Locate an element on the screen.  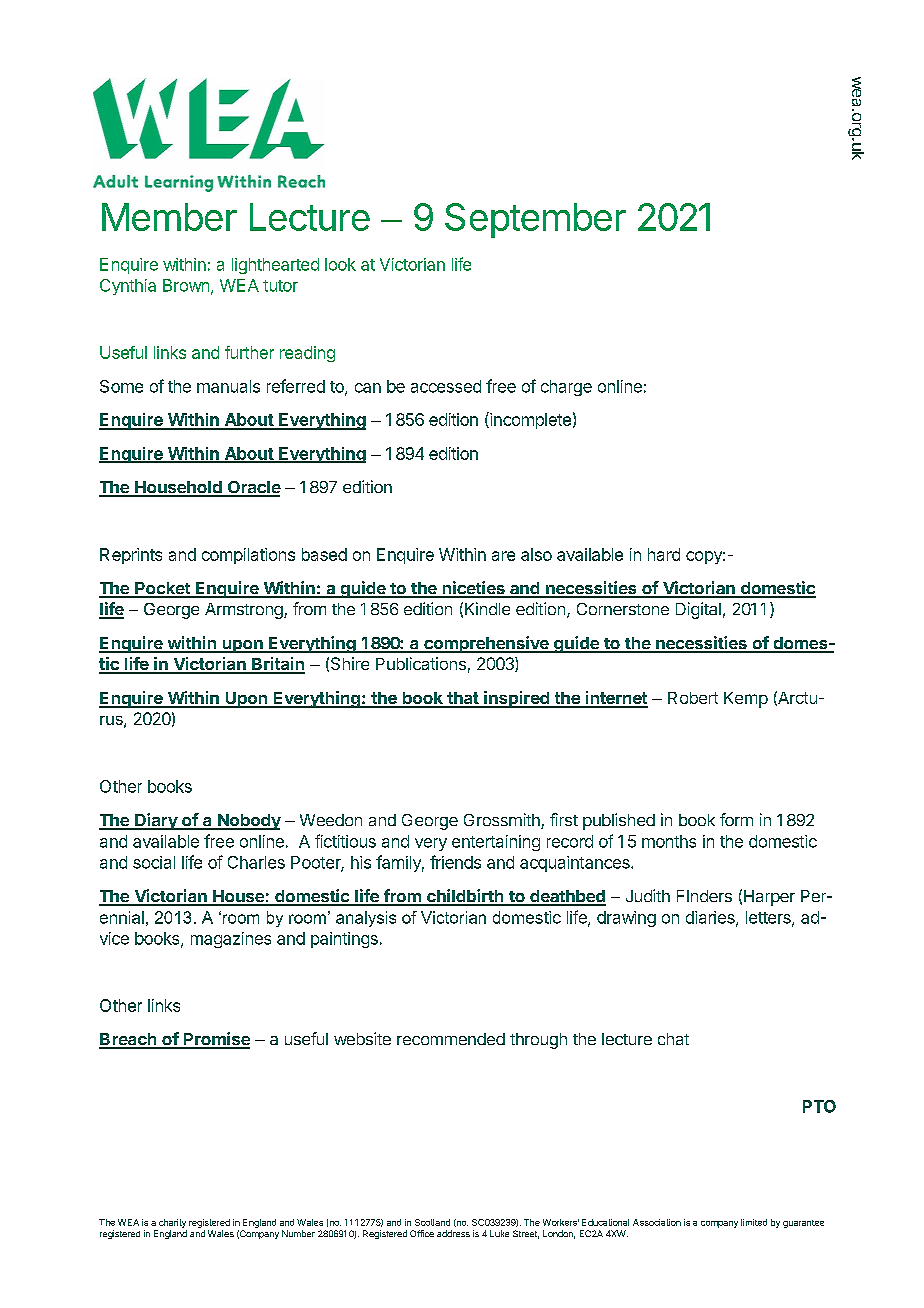
Member is located at coordinates (169, 217).
